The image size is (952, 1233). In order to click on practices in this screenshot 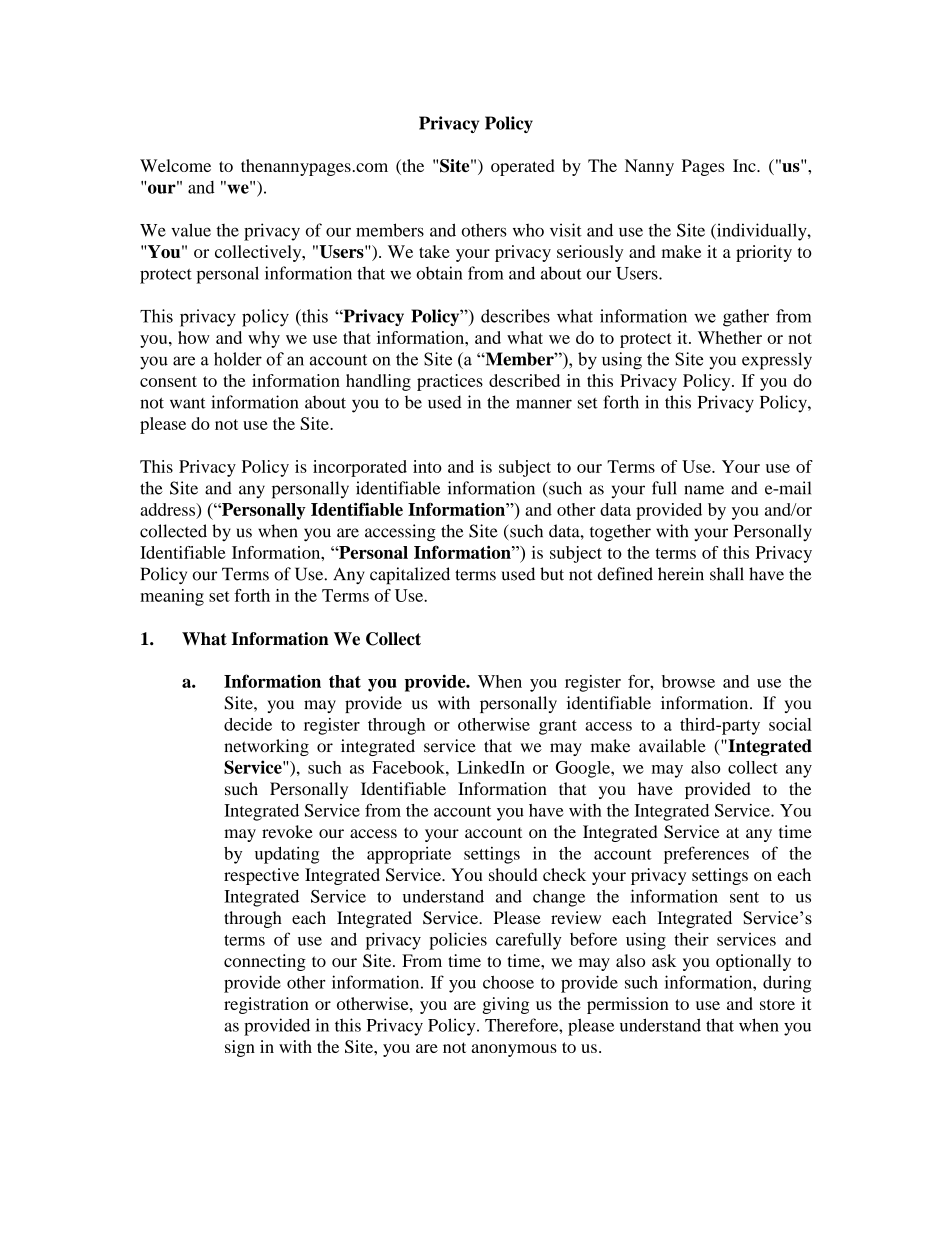, I will do `click(450, 382)`.
